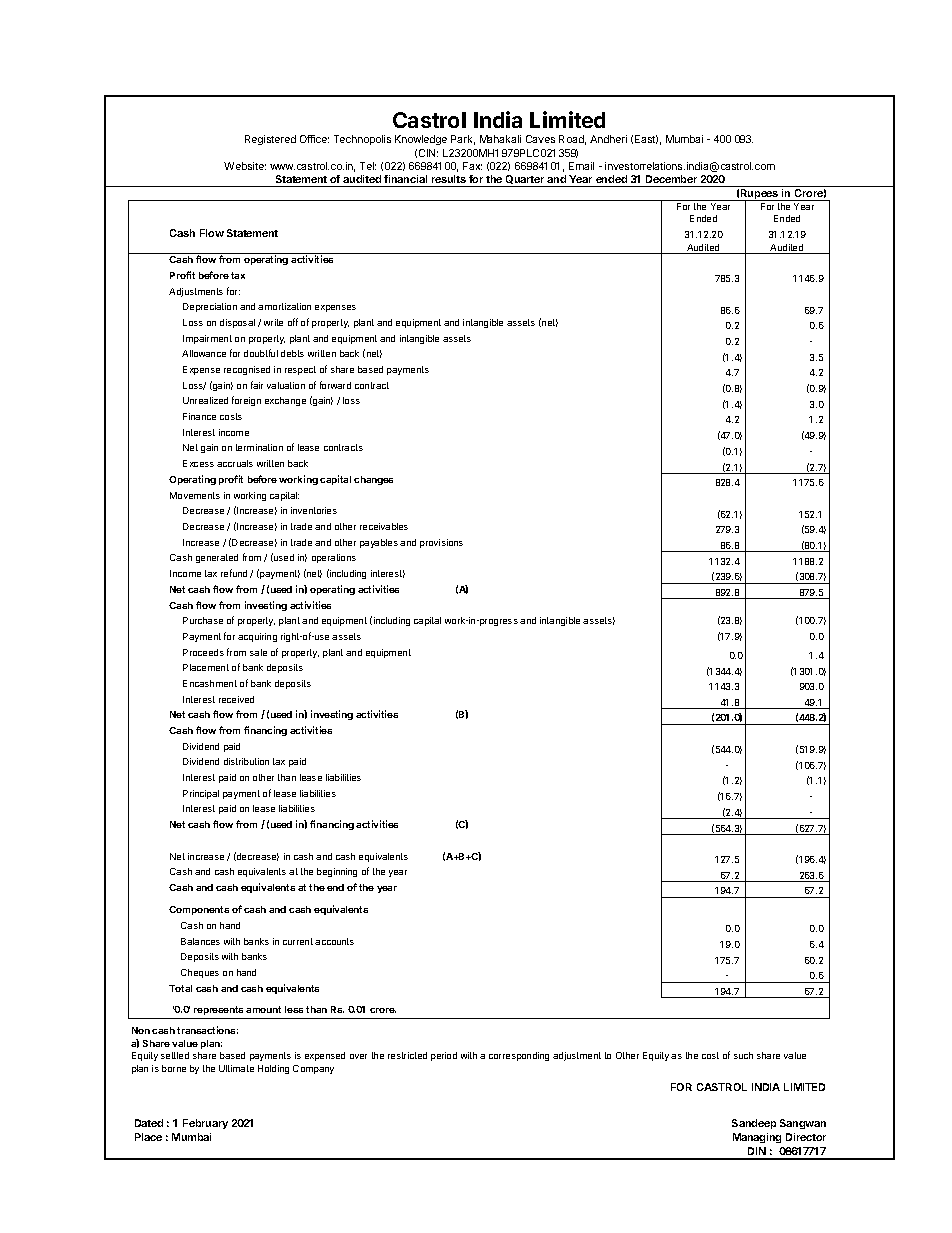 Image resolution: width=952 pixels, height=1233 pixels. Describe the element at coordinates (337, 872) in the page. I see `beginning` at that location.
